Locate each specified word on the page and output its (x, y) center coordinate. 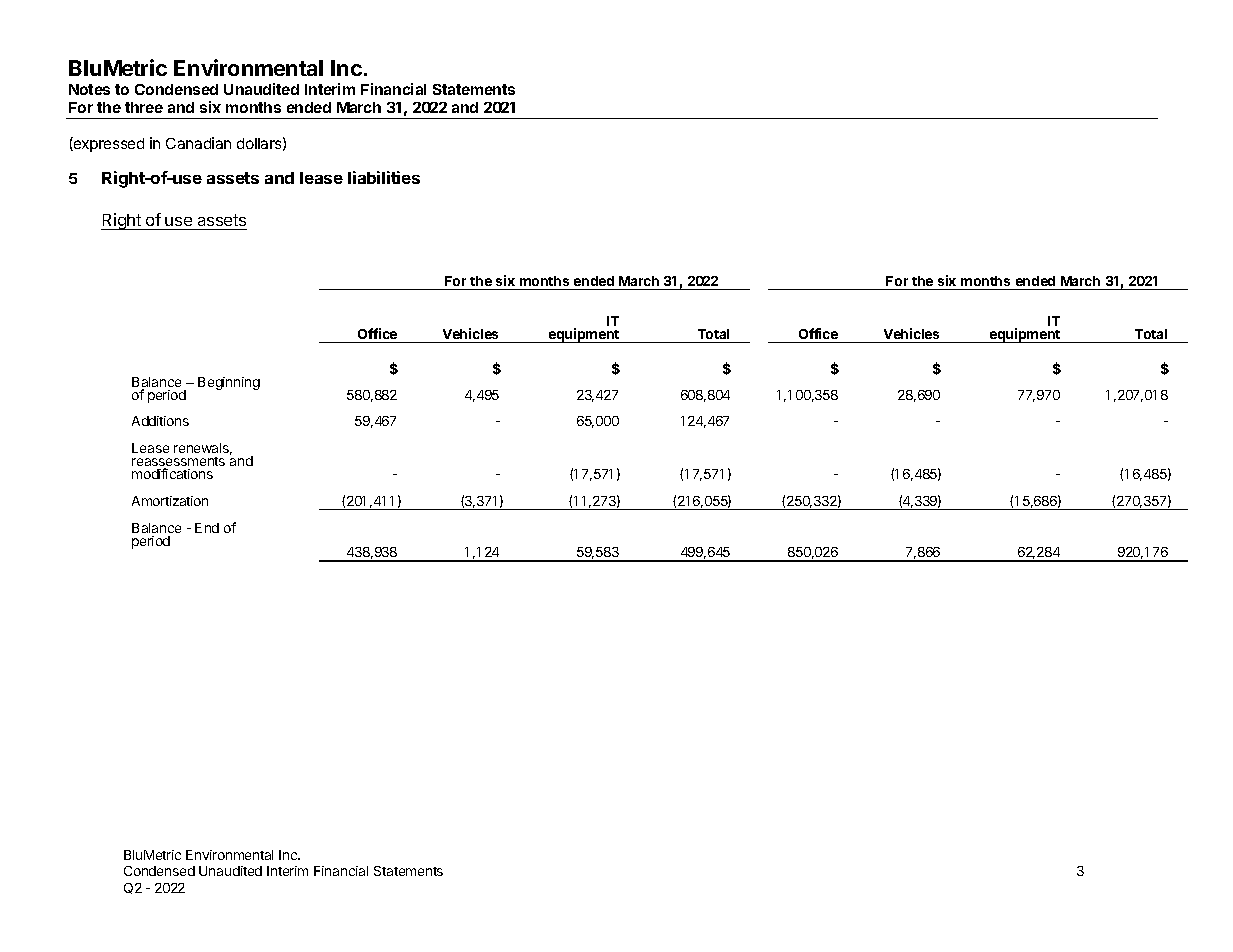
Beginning (229, 383)
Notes (89, 89)
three (144, 107)
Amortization (170, 501)
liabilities (384, 177)
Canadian (198, 143)
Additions (160, 421)
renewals (203, 449)
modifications (172, 473)
